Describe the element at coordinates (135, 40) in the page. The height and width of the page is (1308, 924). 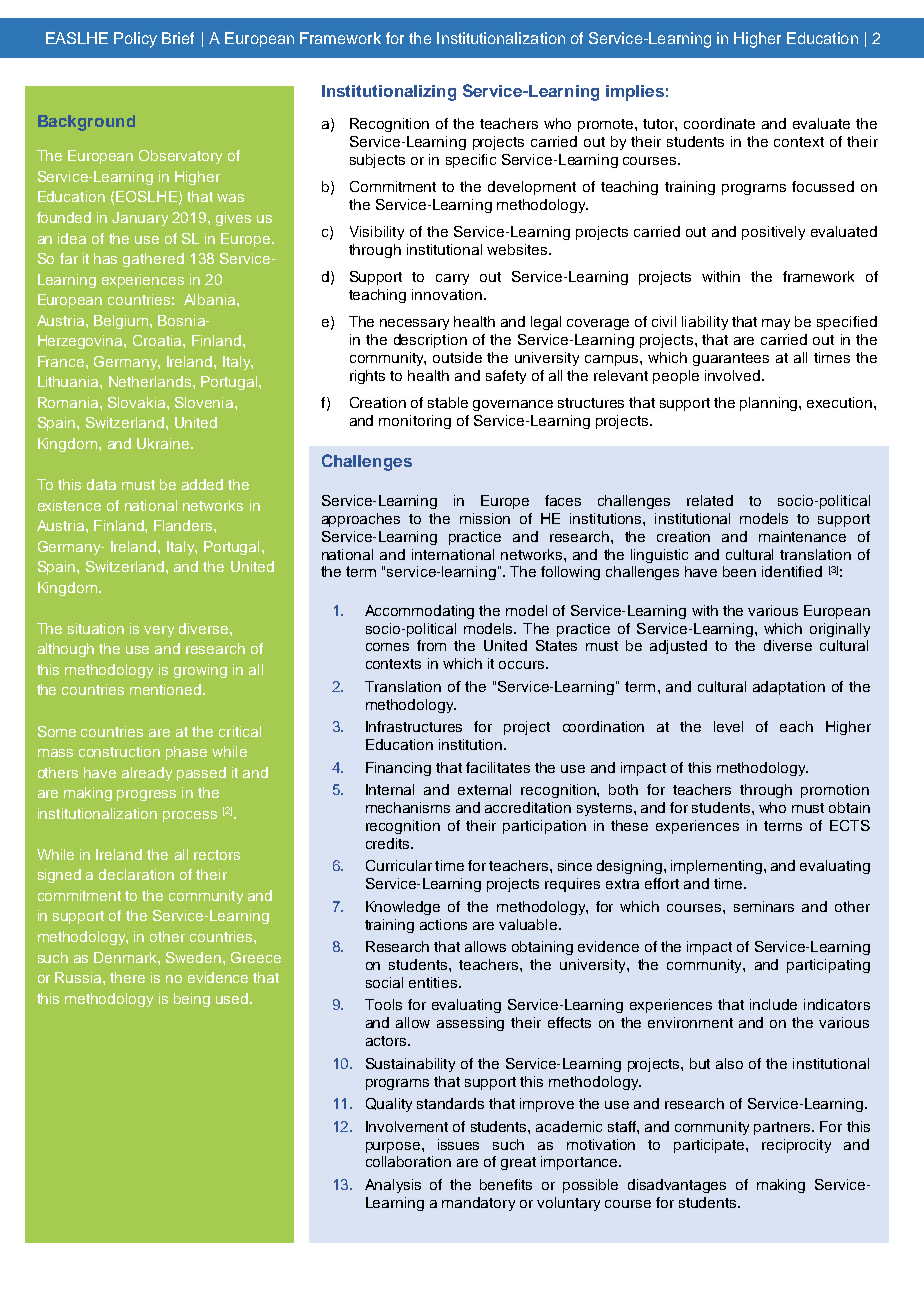
I see `Policy` at that location.
